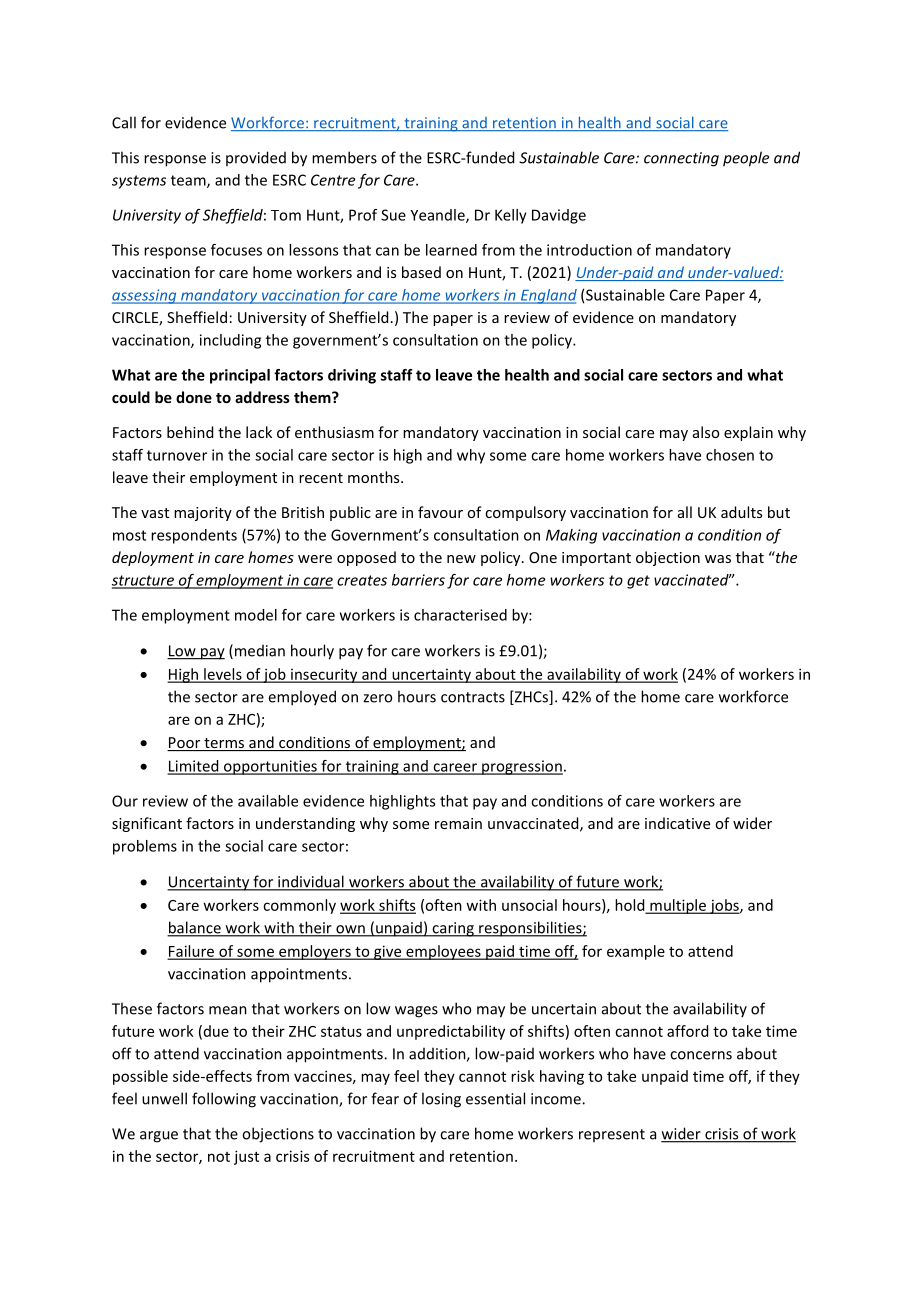 The image size is (924, 1308). Describe the element at coordinates (177, 455) in the document. I see `turnover` at that location.
